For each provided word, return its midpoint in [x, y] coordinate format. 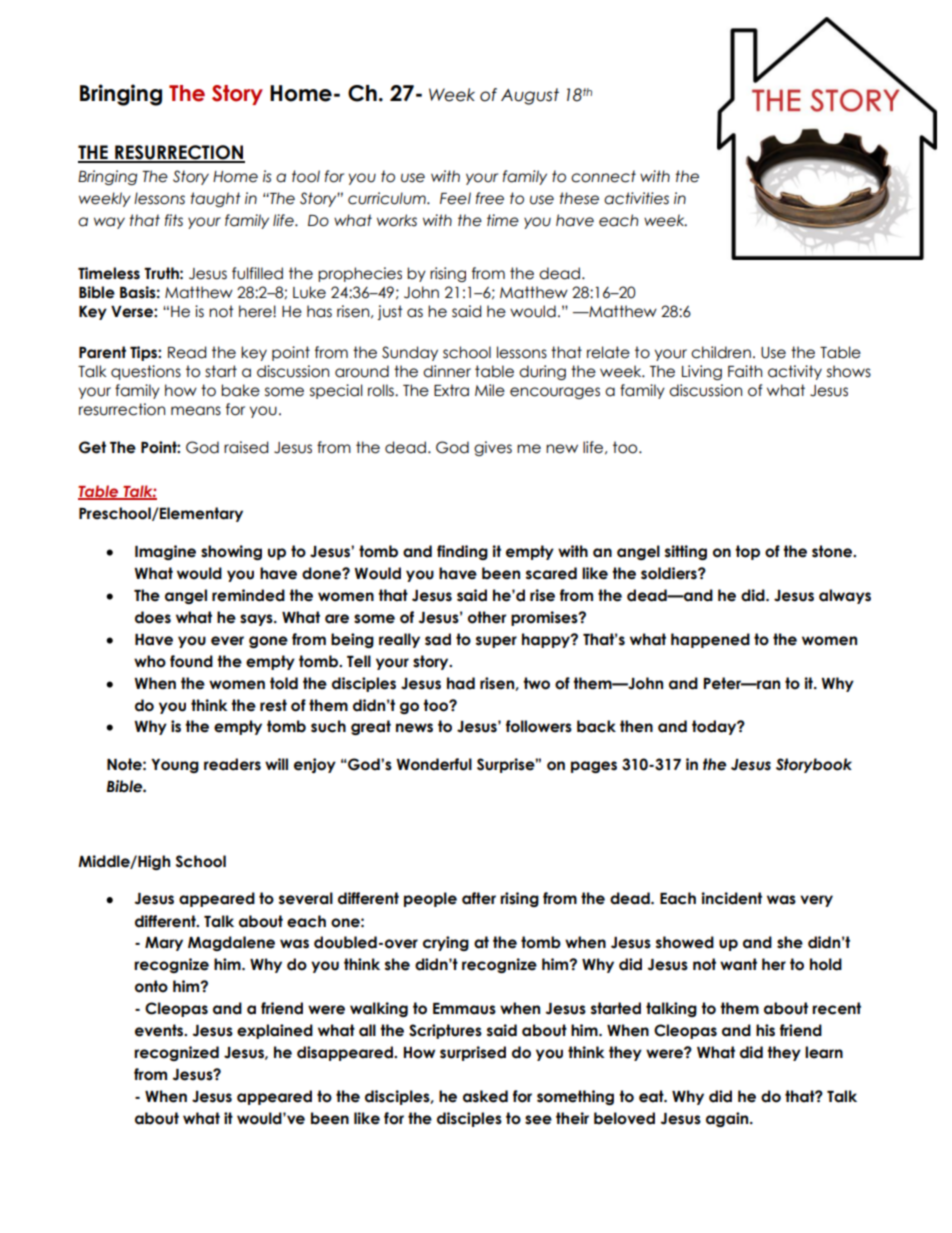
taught [215, 199]
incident [731, 898]
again [728, 1119]
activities [636, 198]
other [487, 617]
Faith [745, 371]
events [160, 1030]
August [530, 96]
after [479, 898]
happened [710, 640]
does [153, 617]
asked [485, 1096]
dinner [447, 371]
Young [175, 766]
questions [146, 372]
